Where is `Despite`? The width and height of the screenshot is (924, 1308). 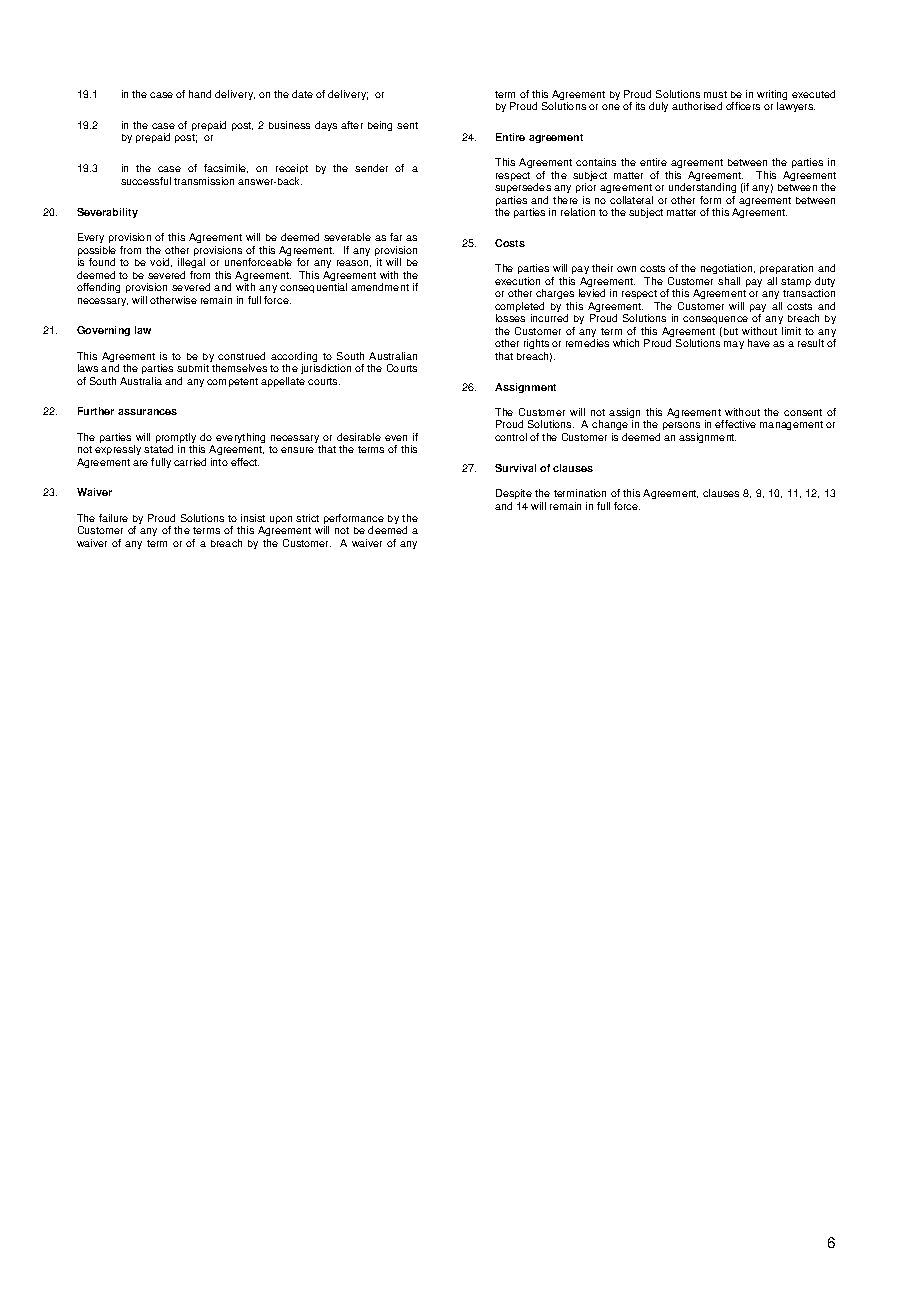
Despite is located at coordinates (514, 494).
